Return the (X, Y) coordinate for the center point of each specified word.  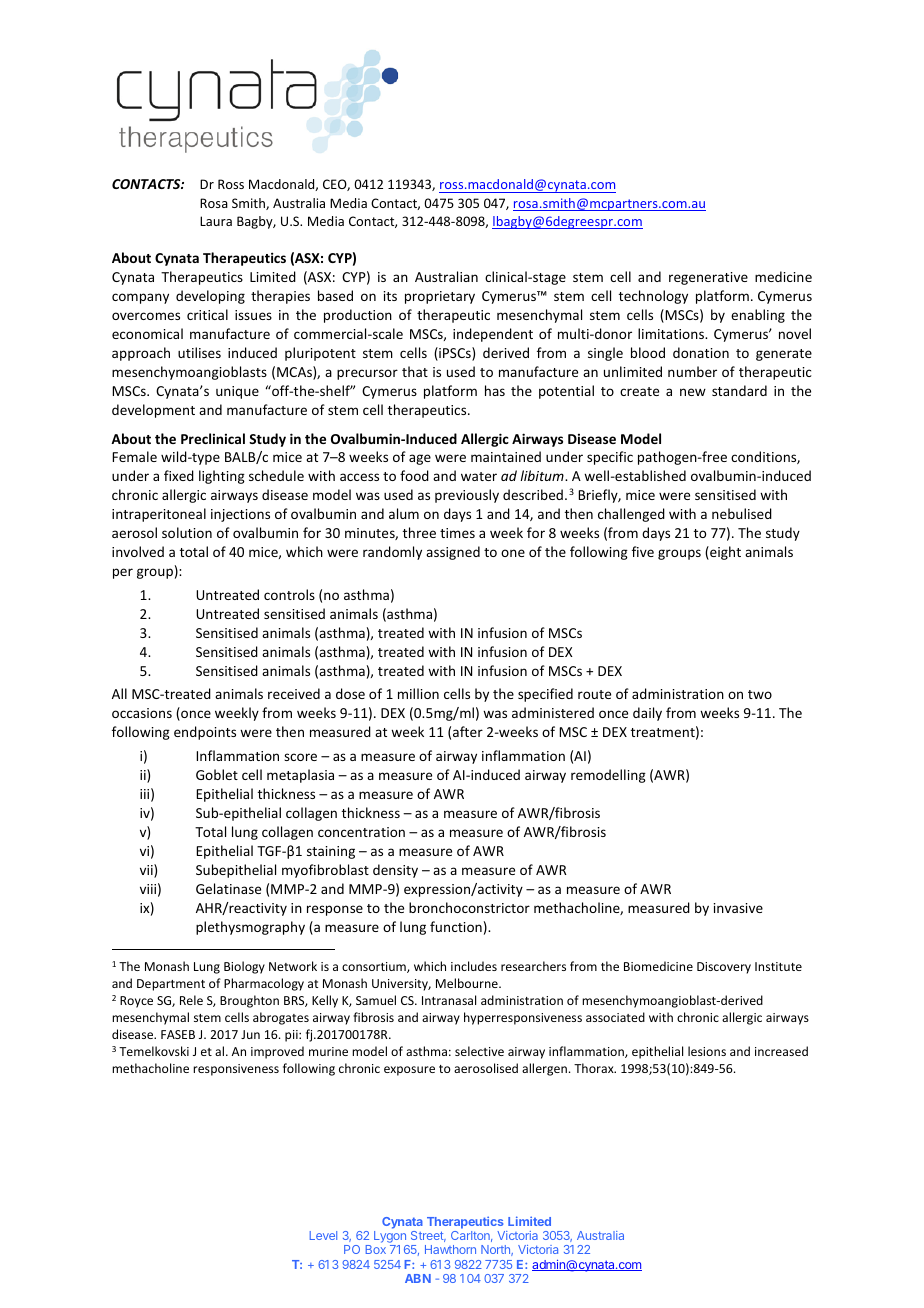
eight (724, 553)
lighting (222, 477)
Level (323, 1235)
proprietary (440, 297)
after (468, 731)
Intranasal (449, 1000)
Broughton (249, 1001)
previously (467, 496)
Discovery (724, 968)
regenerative (708, 278)
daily (647, 714)
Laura (216, 221)
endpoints (205, 733)
